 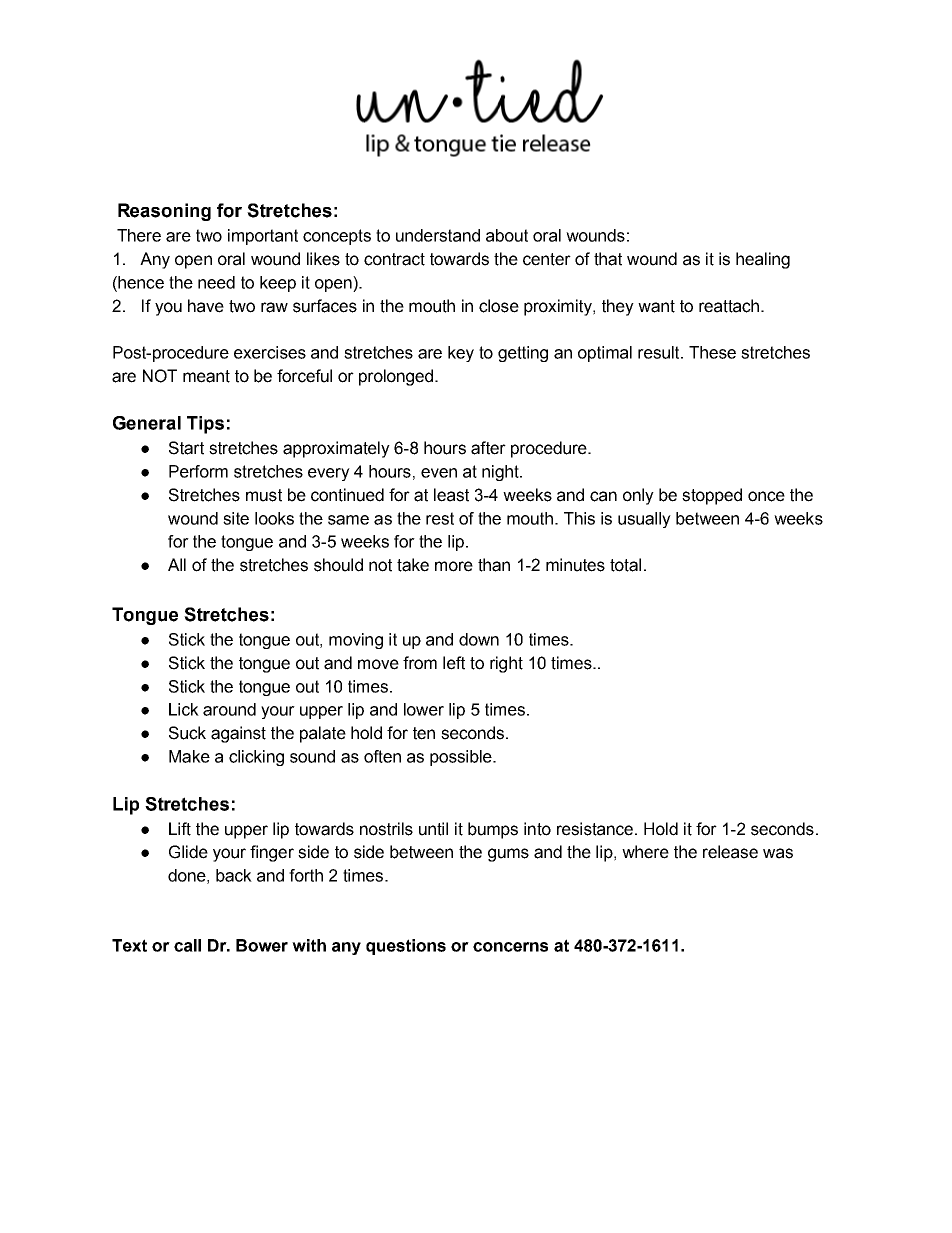 I want to click on resistance, so click(x=595, y=829).
